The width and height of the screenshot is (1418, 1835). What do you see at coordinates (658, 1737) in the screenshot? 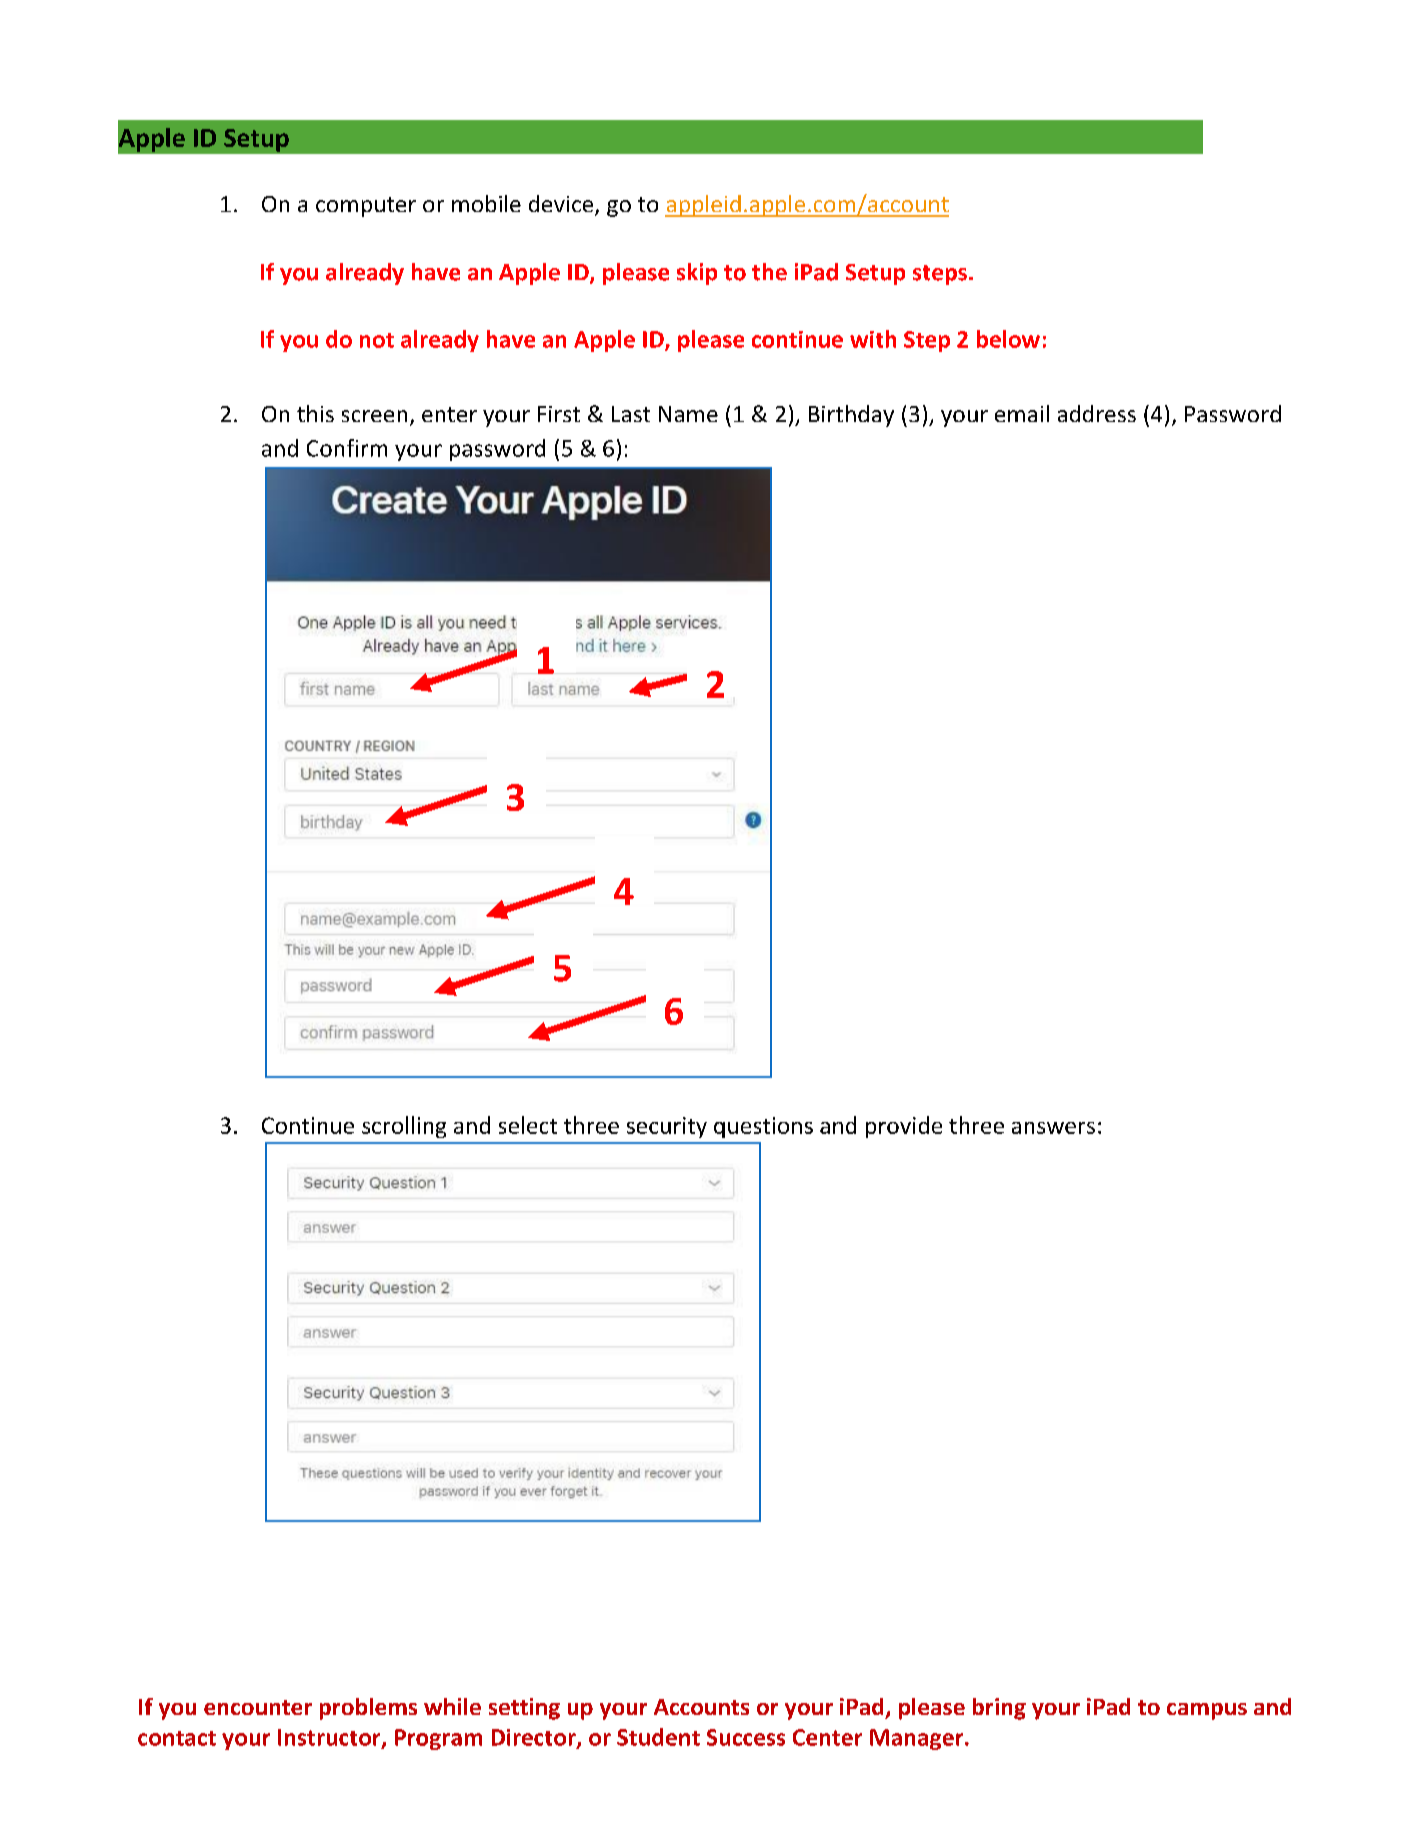
I see `Student` at bounding box center [658, 1737].
